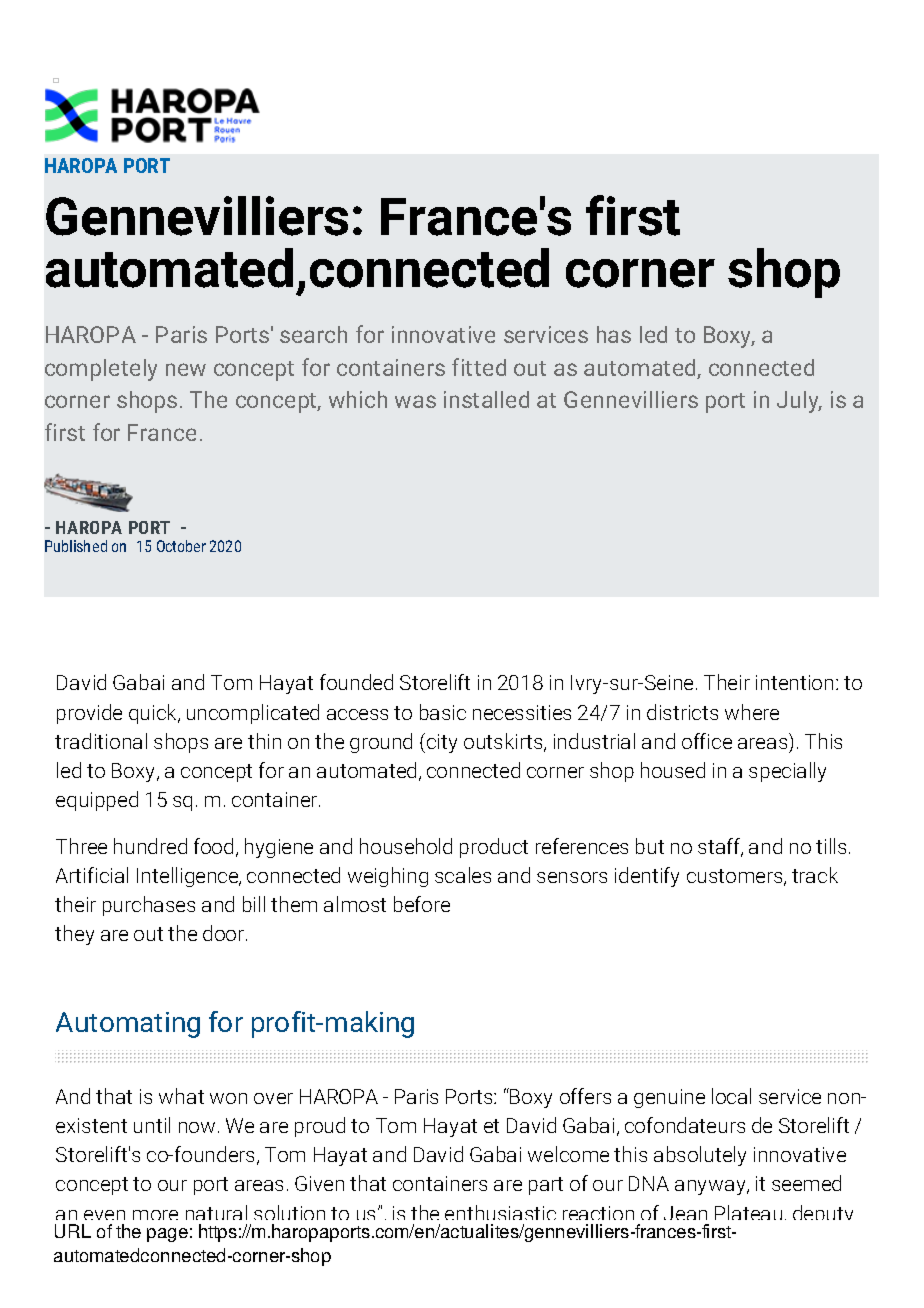 This image has width=924, height=1308. What do you see at coordinates (799, 402) in the image?
I see `July` at bounding box center [799, 402].
